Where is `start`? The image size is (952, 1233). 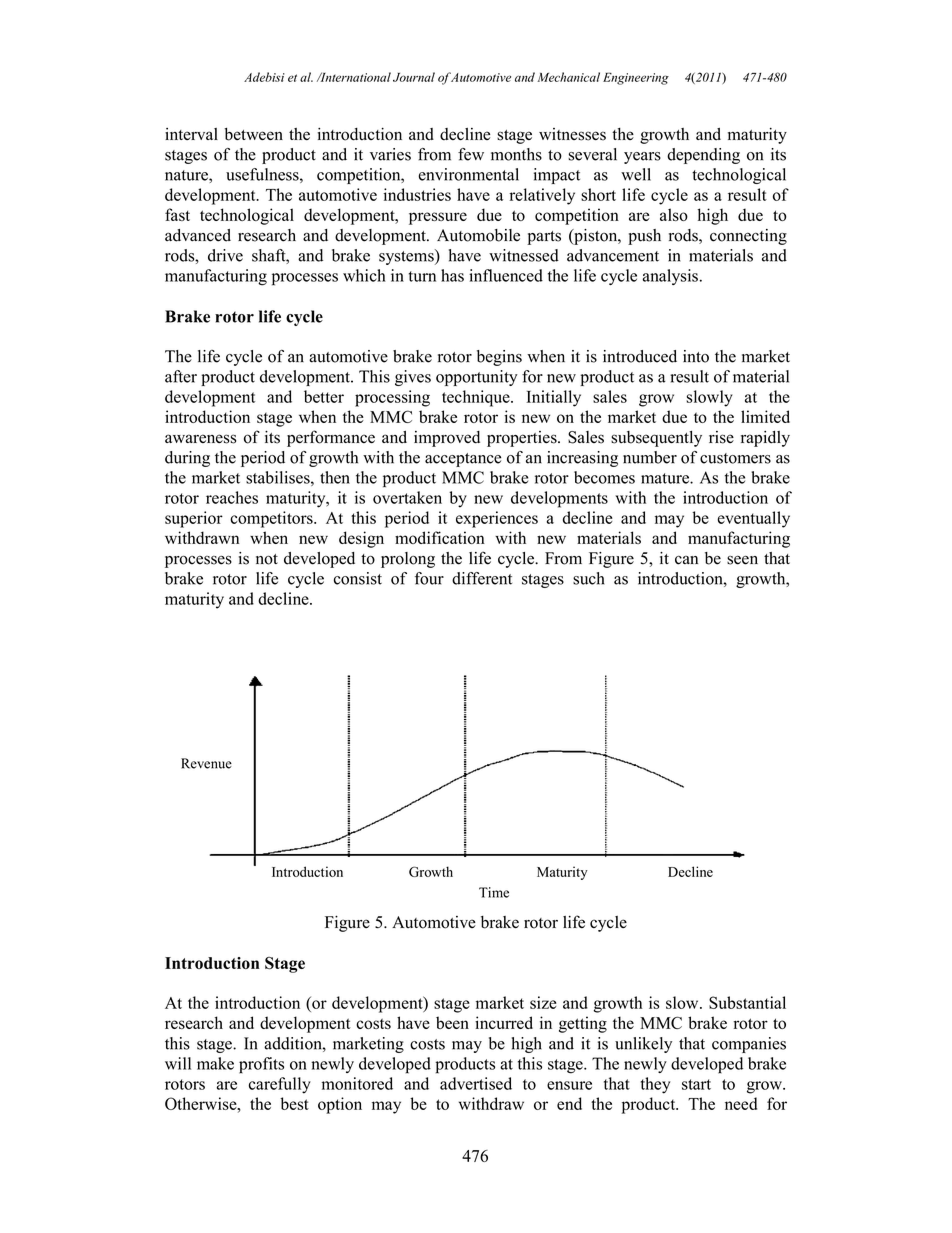 start is located at coordinates (696, 1084).
